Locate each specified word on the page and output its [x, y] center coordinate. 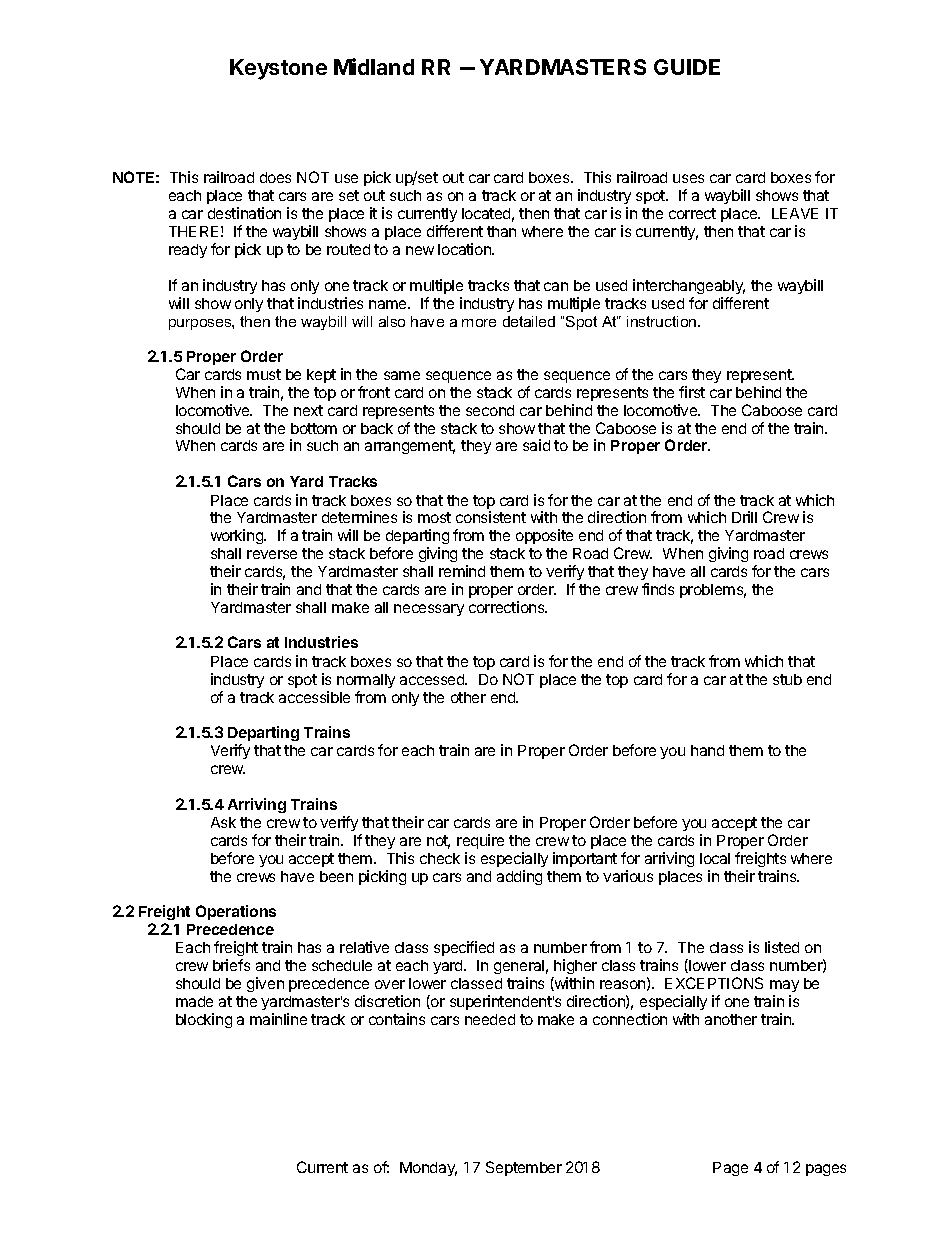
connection [630, 1019]
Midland [374, 66]
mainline [278, 1019]
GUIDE [687, 67]
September [524, 1168]
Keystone [278, 69]
